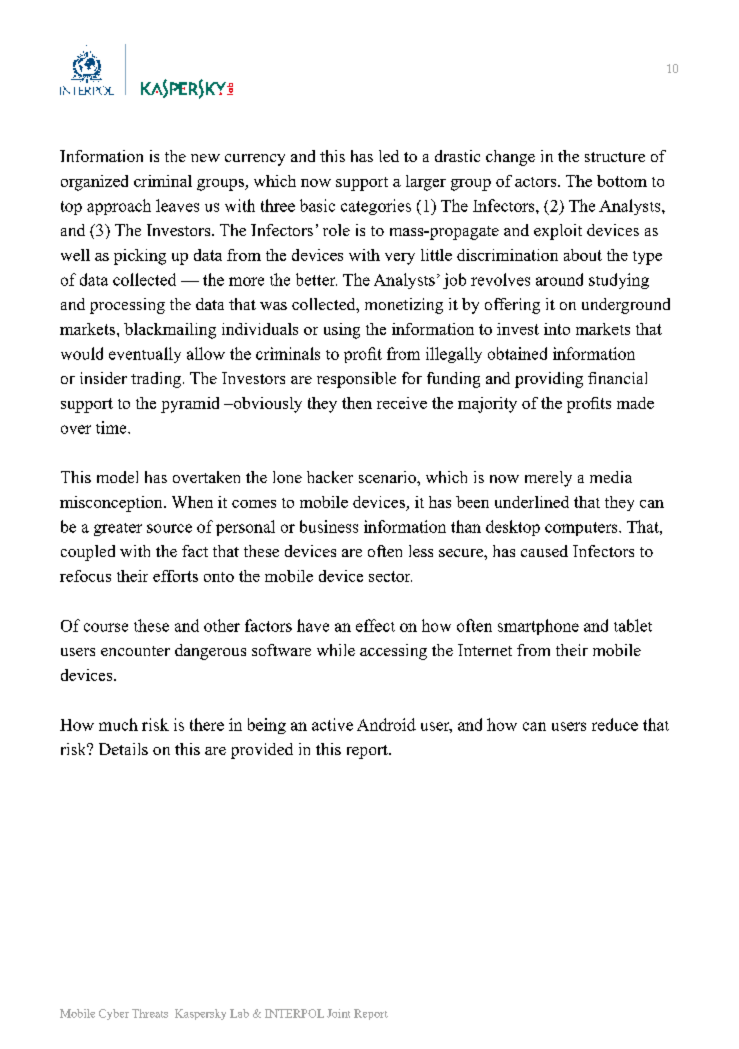 The height and width of the page is (1049, 739). I want to click on trading, so click(156, 380).
